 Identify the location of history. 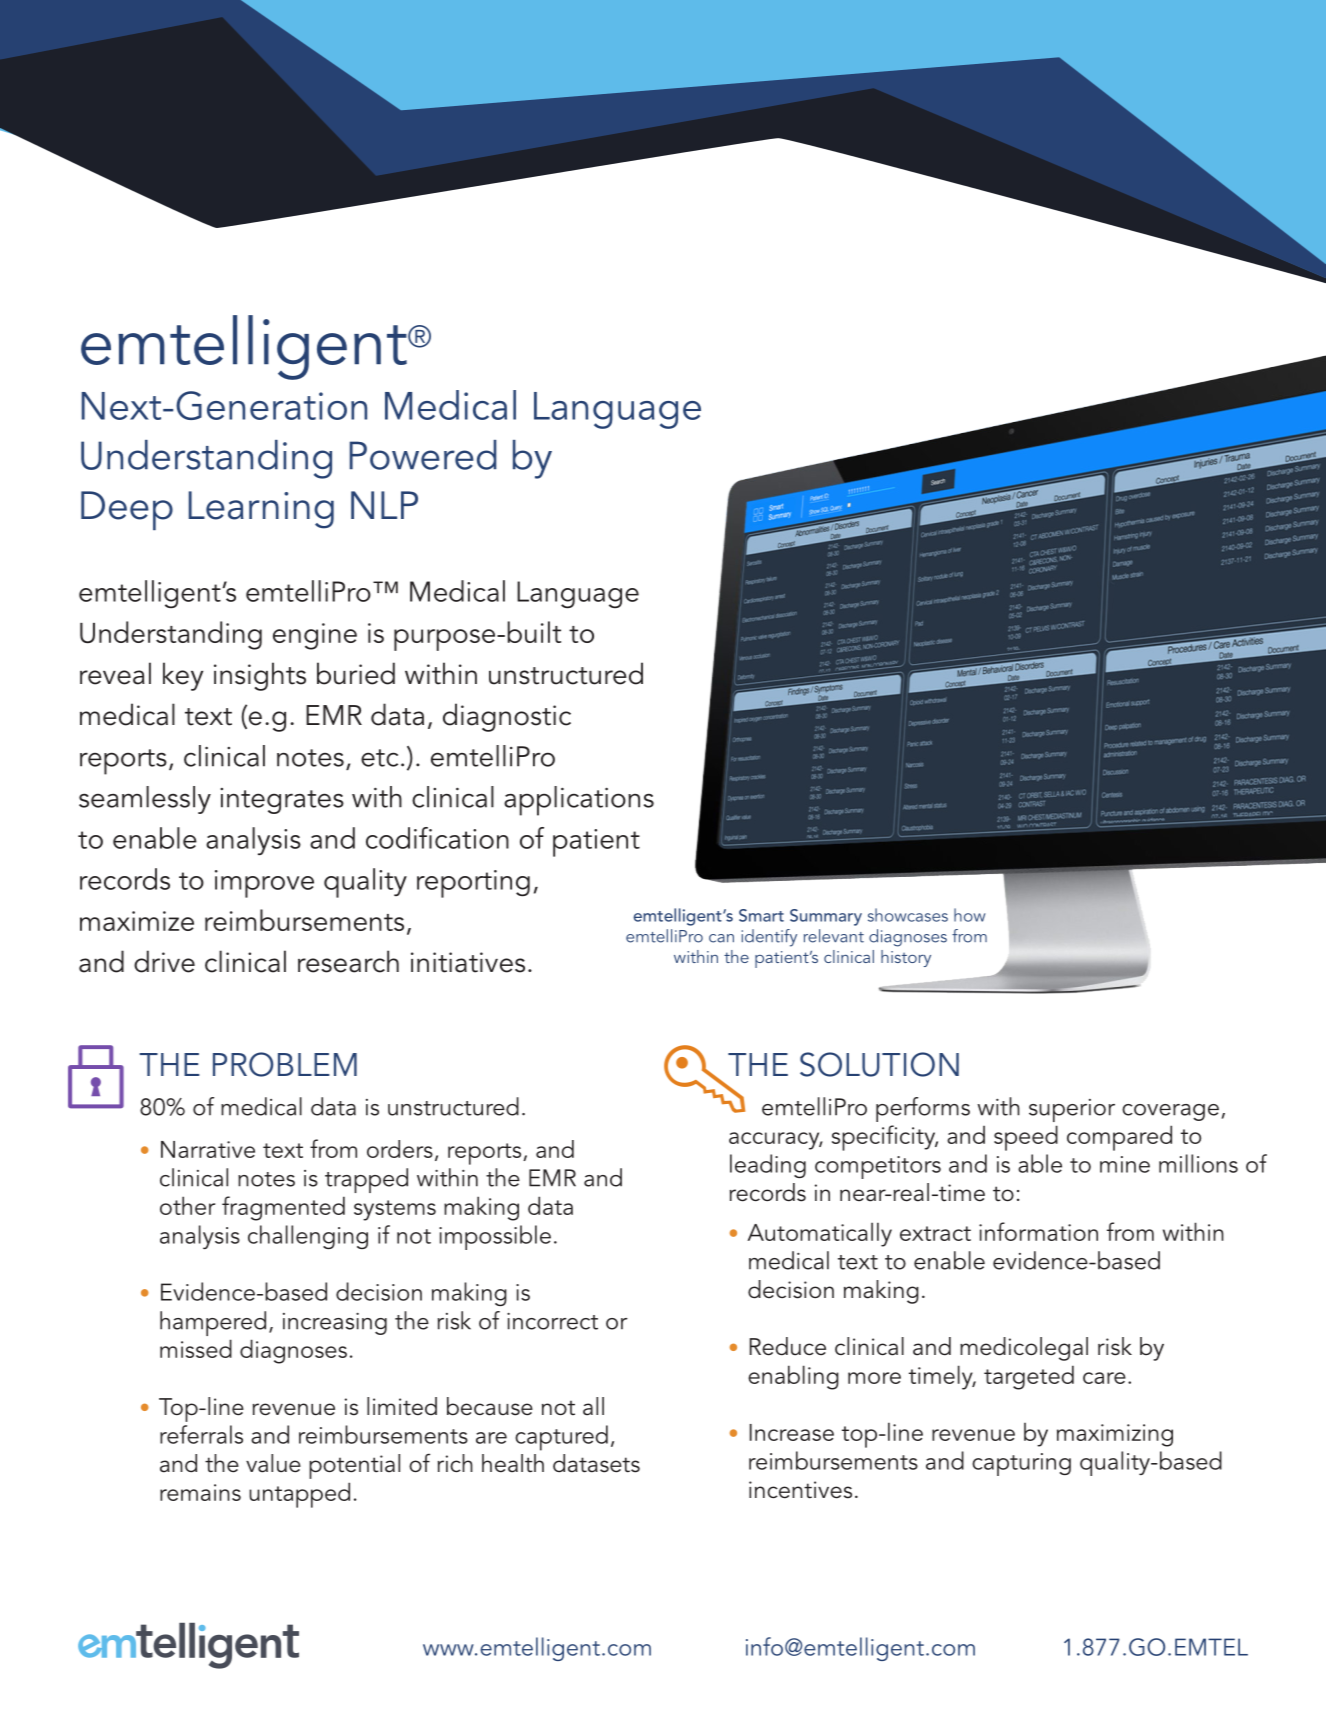
(906, 958).
